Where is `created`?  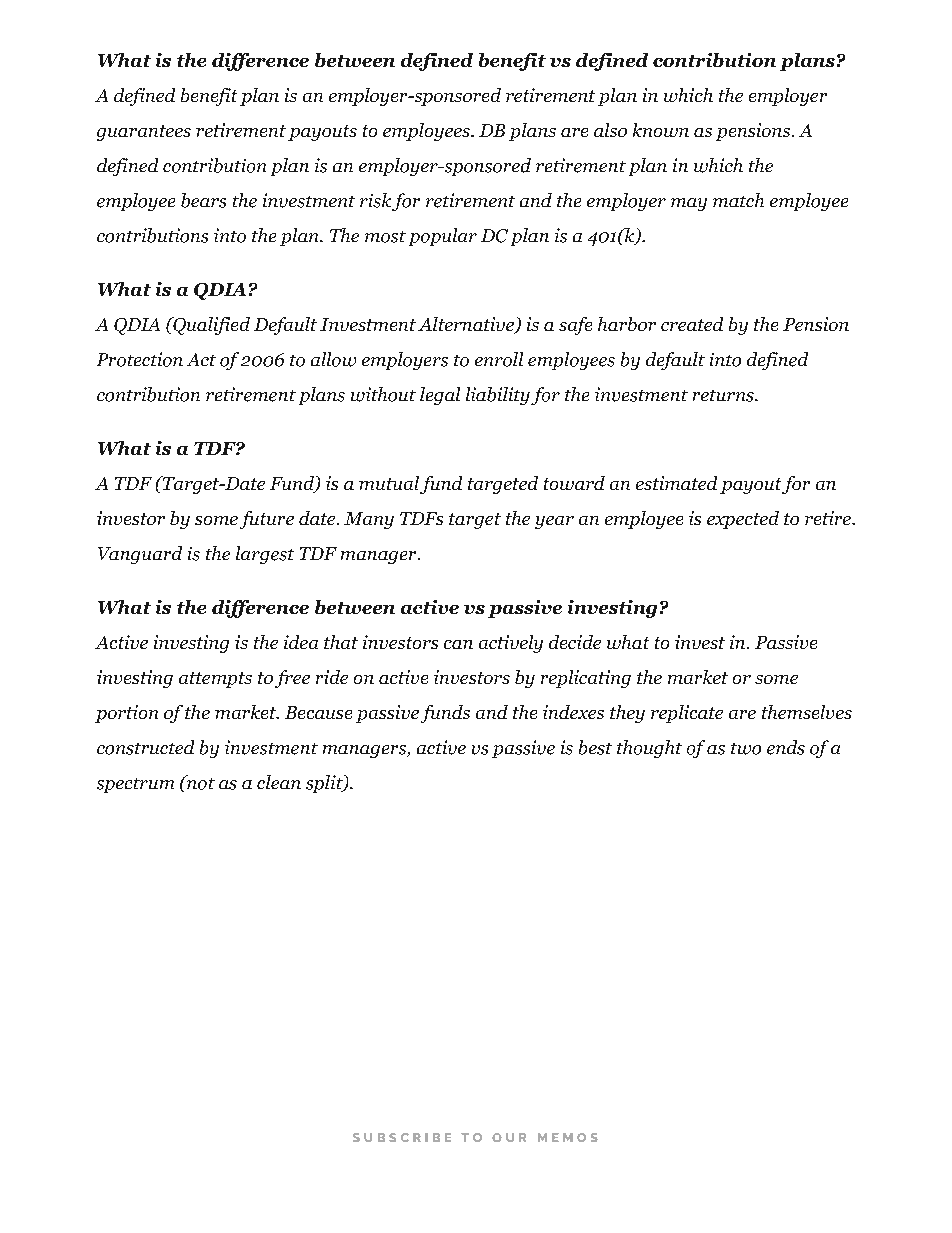
created is located at coordinates (692, 324).
